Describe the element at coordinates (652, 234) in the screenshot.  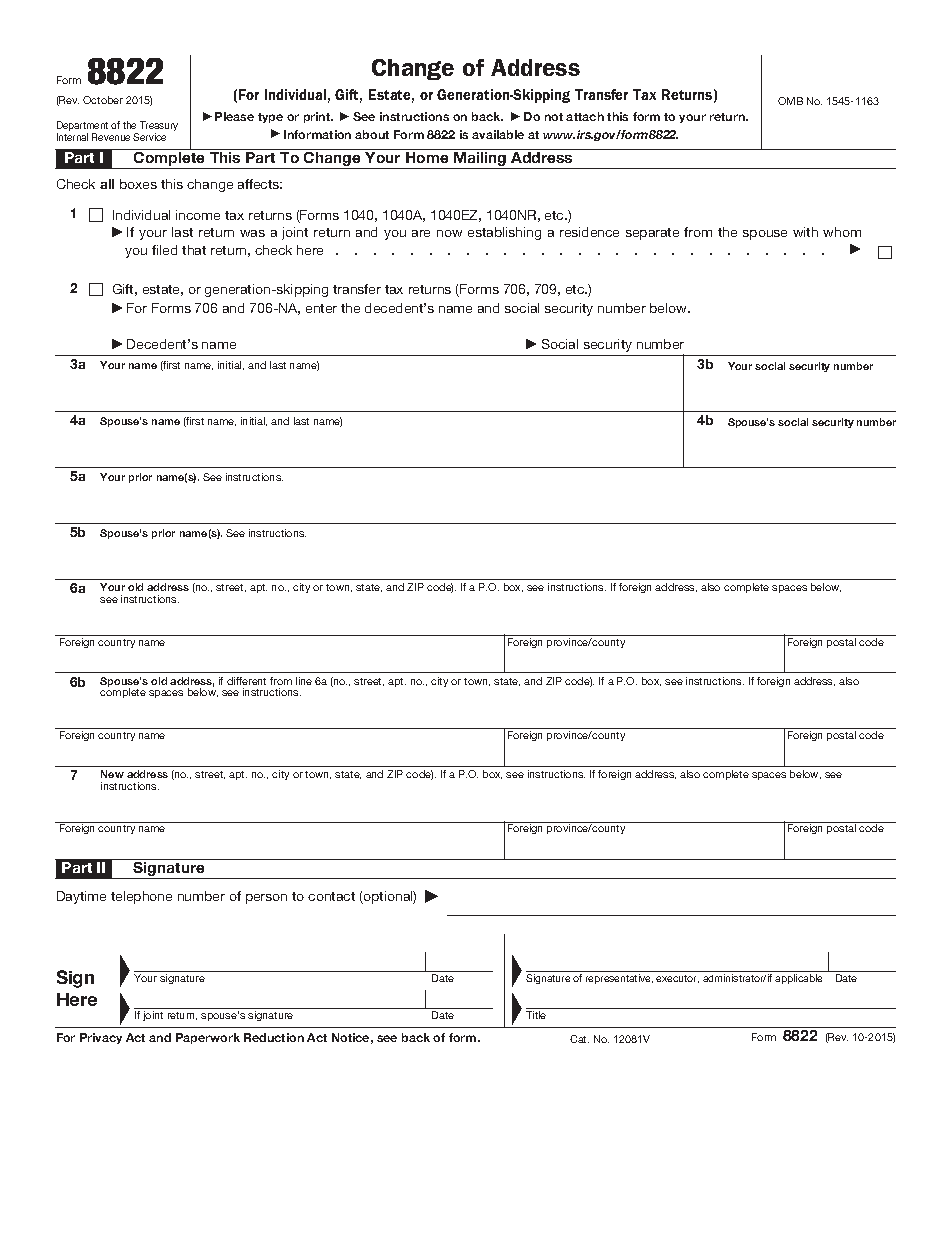
I see `separate` at that location.
